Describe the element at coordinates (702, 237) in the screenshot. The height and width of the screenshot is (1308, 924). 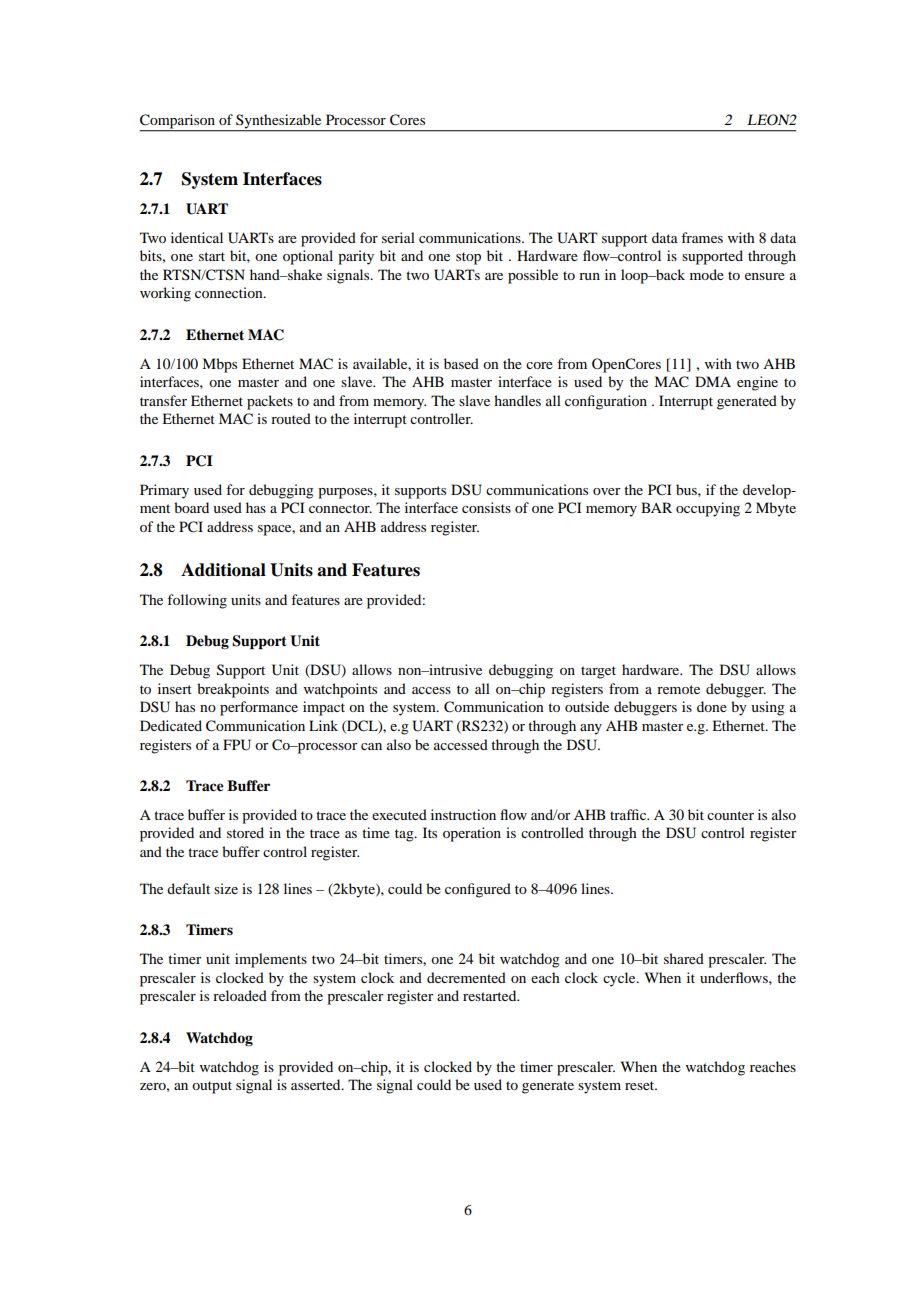
I see `frames` at that location.
